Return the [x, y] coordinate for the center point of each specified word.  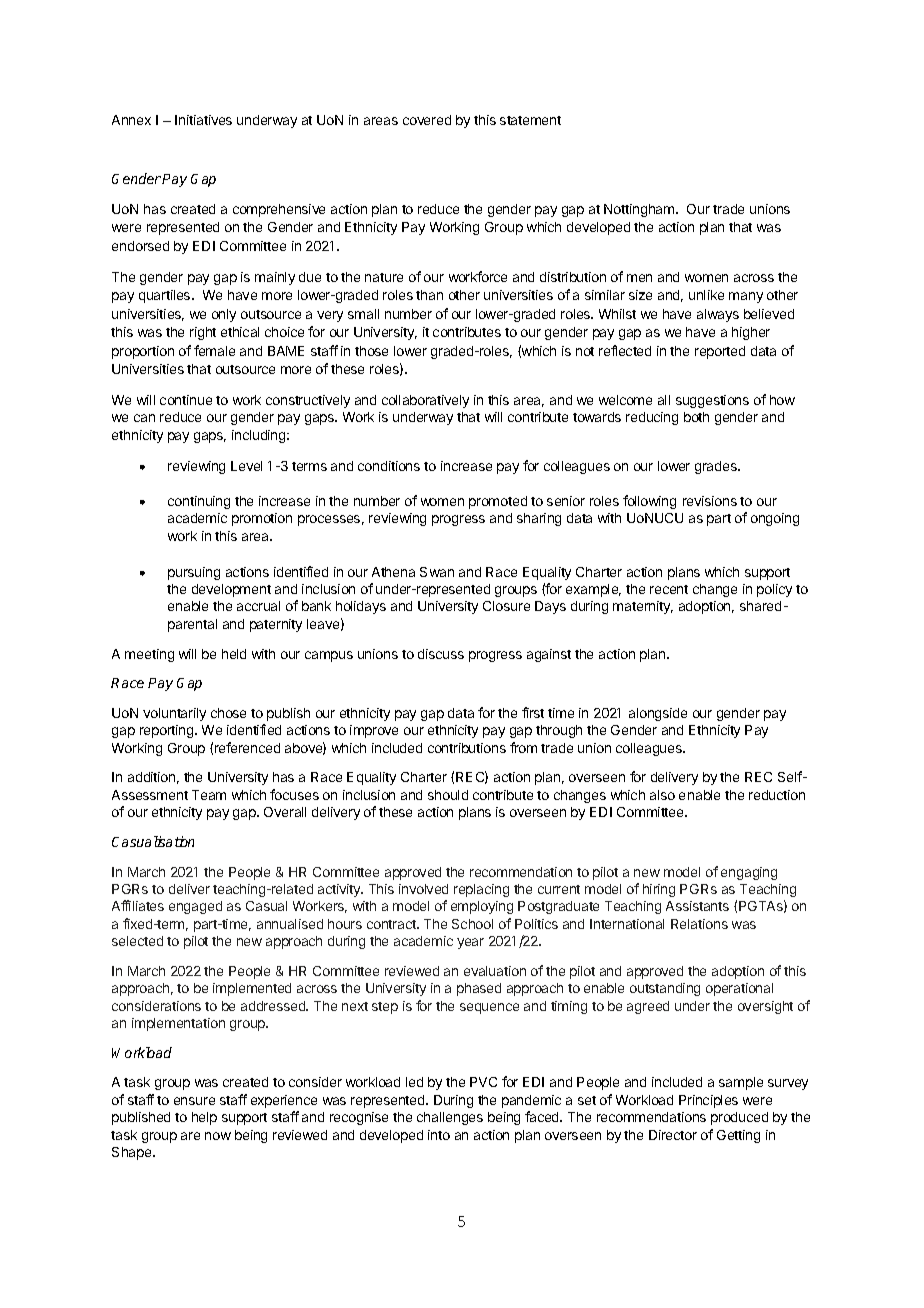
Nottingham [640, 210]
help [204, 1118]
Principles [708, 1101]
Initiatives [203, 120]
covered [427, 120]
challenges [450, 1118]
